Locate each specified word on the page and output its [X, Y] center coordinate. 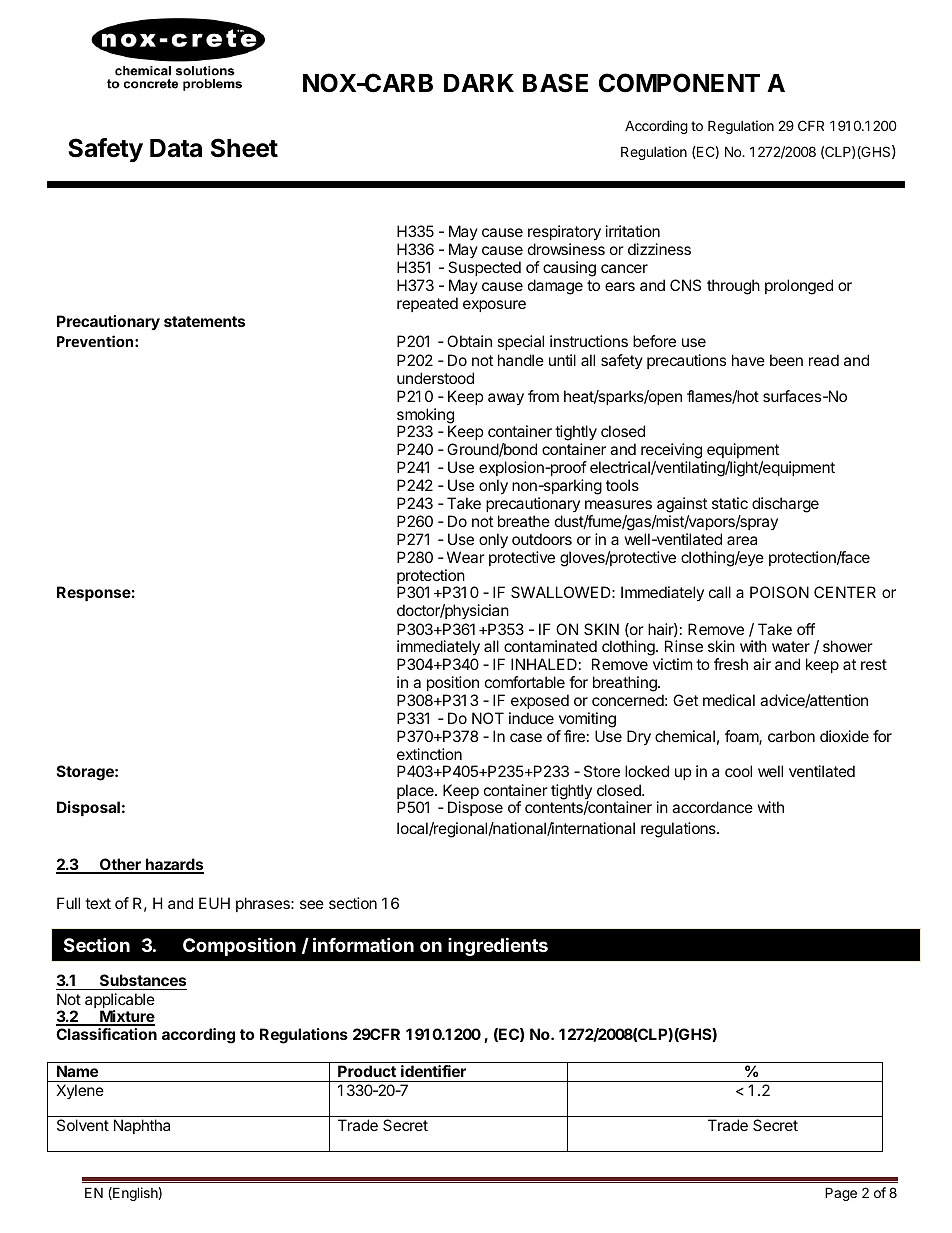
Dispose [475, 808]
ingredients [498, 946]
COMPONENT [679, 83]
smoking [426, 417]
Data [176, 148]
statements [204, 321]
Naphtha [142, 1126]
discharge [785, 505]
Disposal [88, 808]
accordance [712, 807]
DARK [479, 83]
